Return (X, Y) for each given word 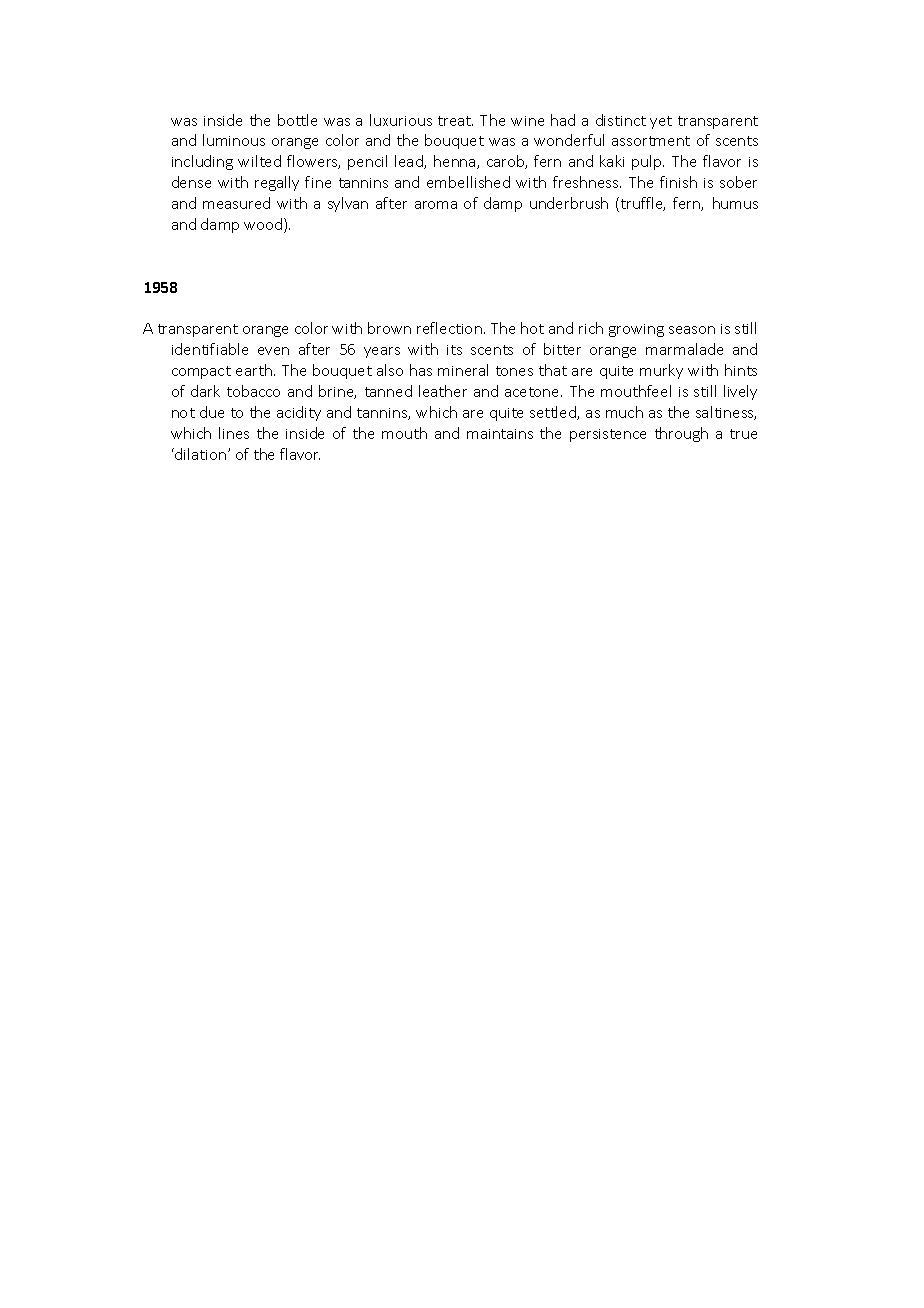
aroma (436, 205)
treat (455, 121)
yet (661, 122)
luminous (234, 140)
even (273, 351)
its (454, 350)
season (692, 330)
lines (234, 433)
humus (735, 203)
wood (264, 225)
